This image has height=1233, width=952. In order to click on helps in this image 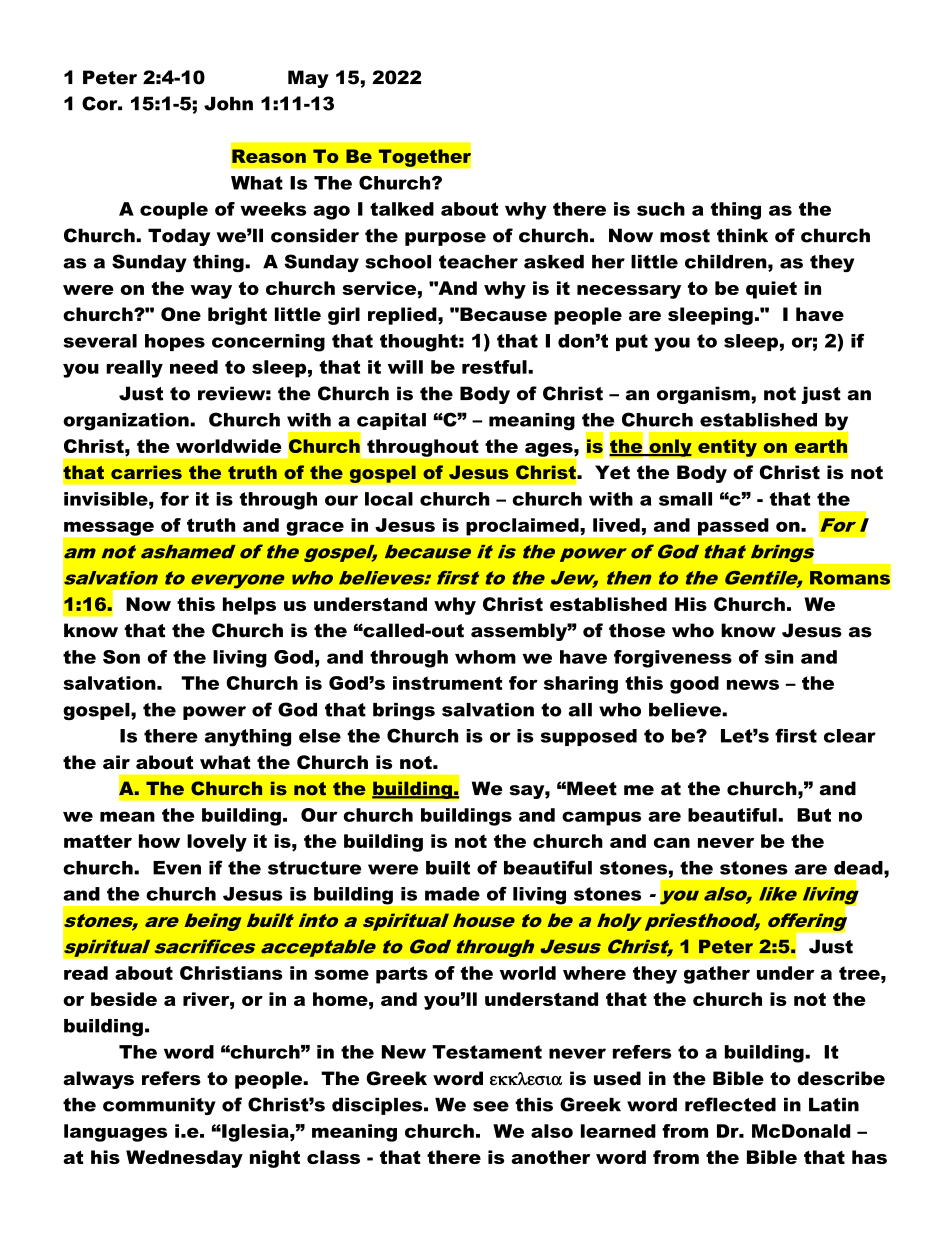, I will do `click(249, 606)`.
